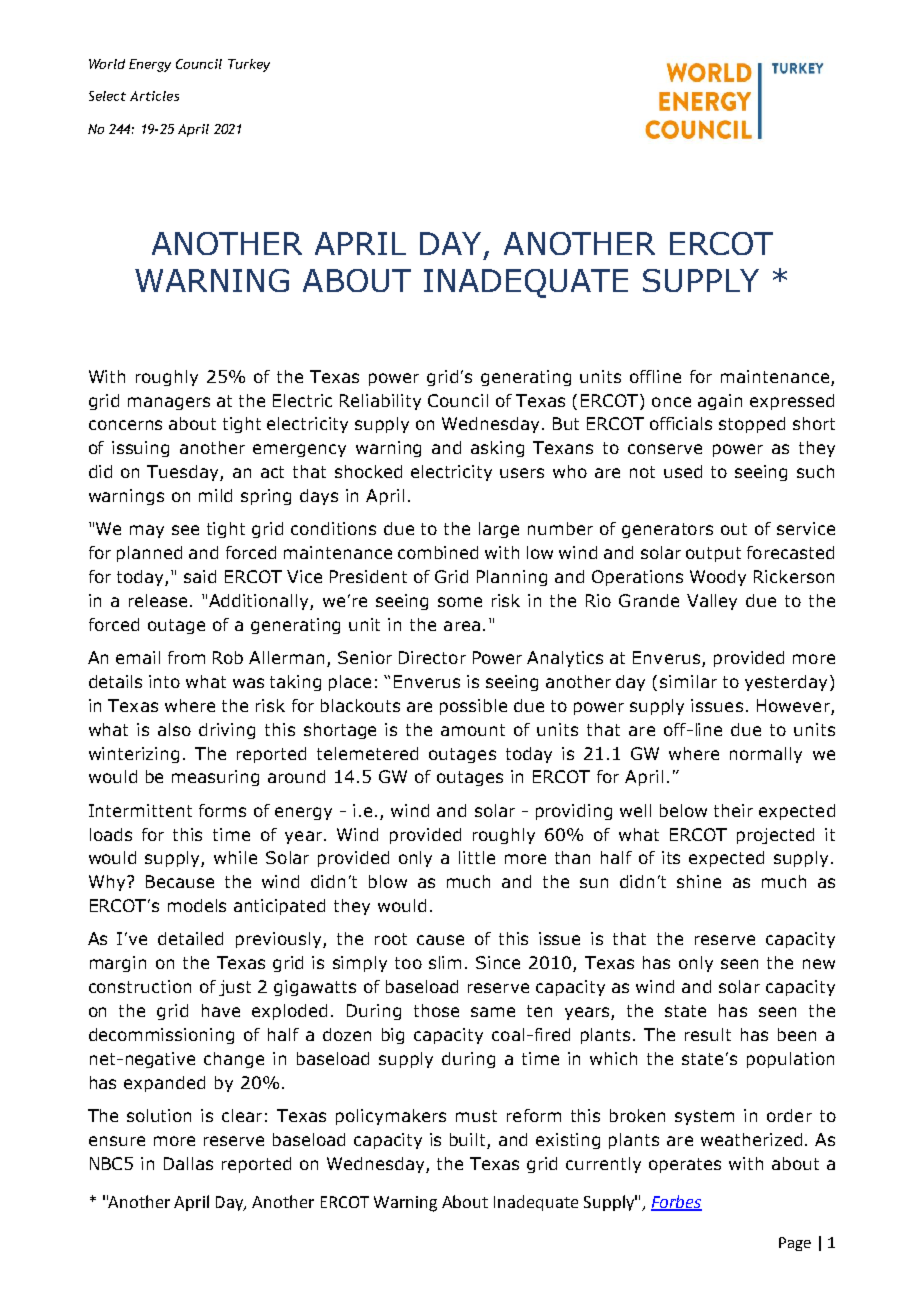  What do you see at coordinates (792, 402) in the page?
I see `expressed` at bounding box center [792, 402].
